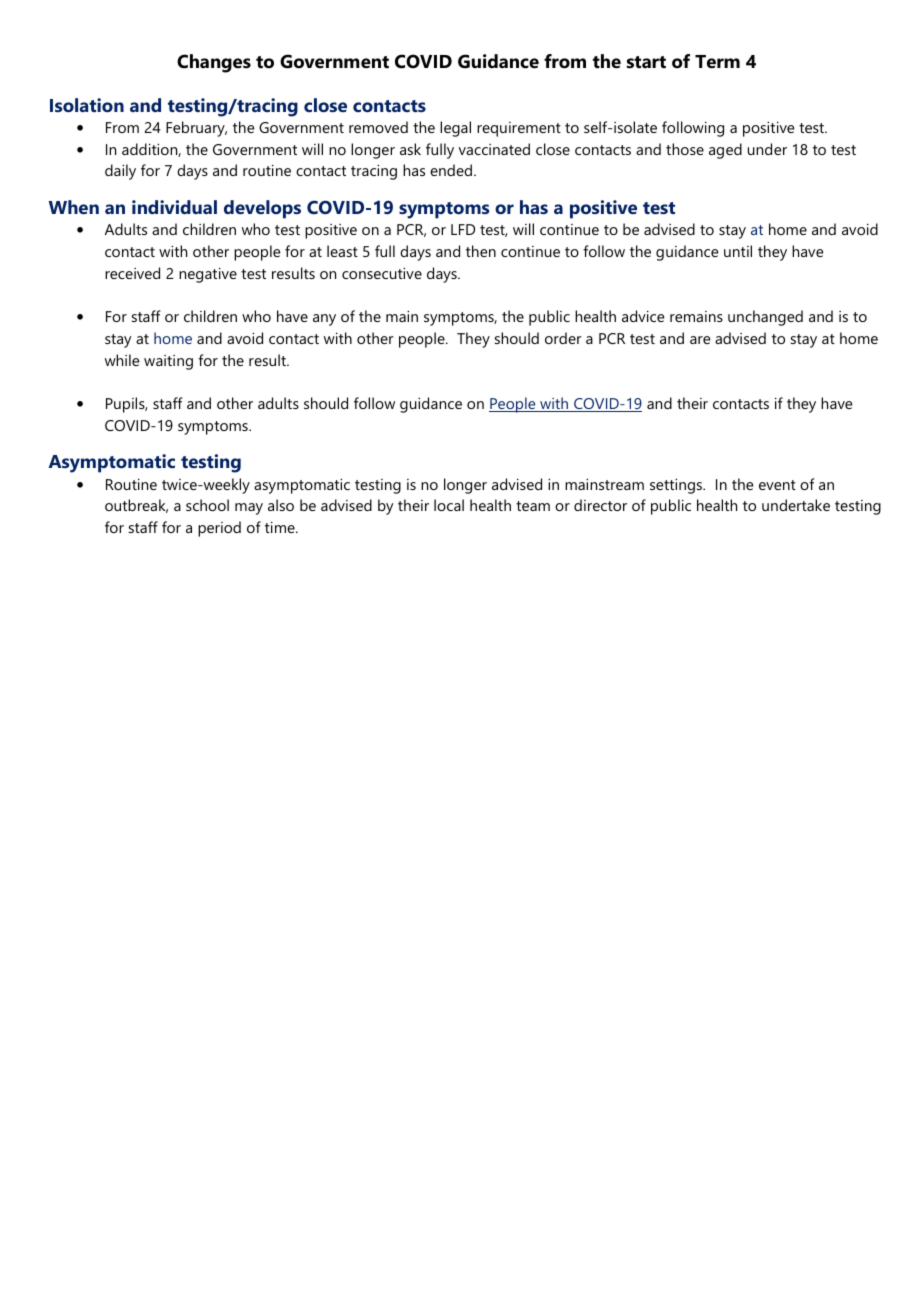 Image resolution: width=924 pixels, height=1308 pixels. I want to click on school, so click(207, 505).
